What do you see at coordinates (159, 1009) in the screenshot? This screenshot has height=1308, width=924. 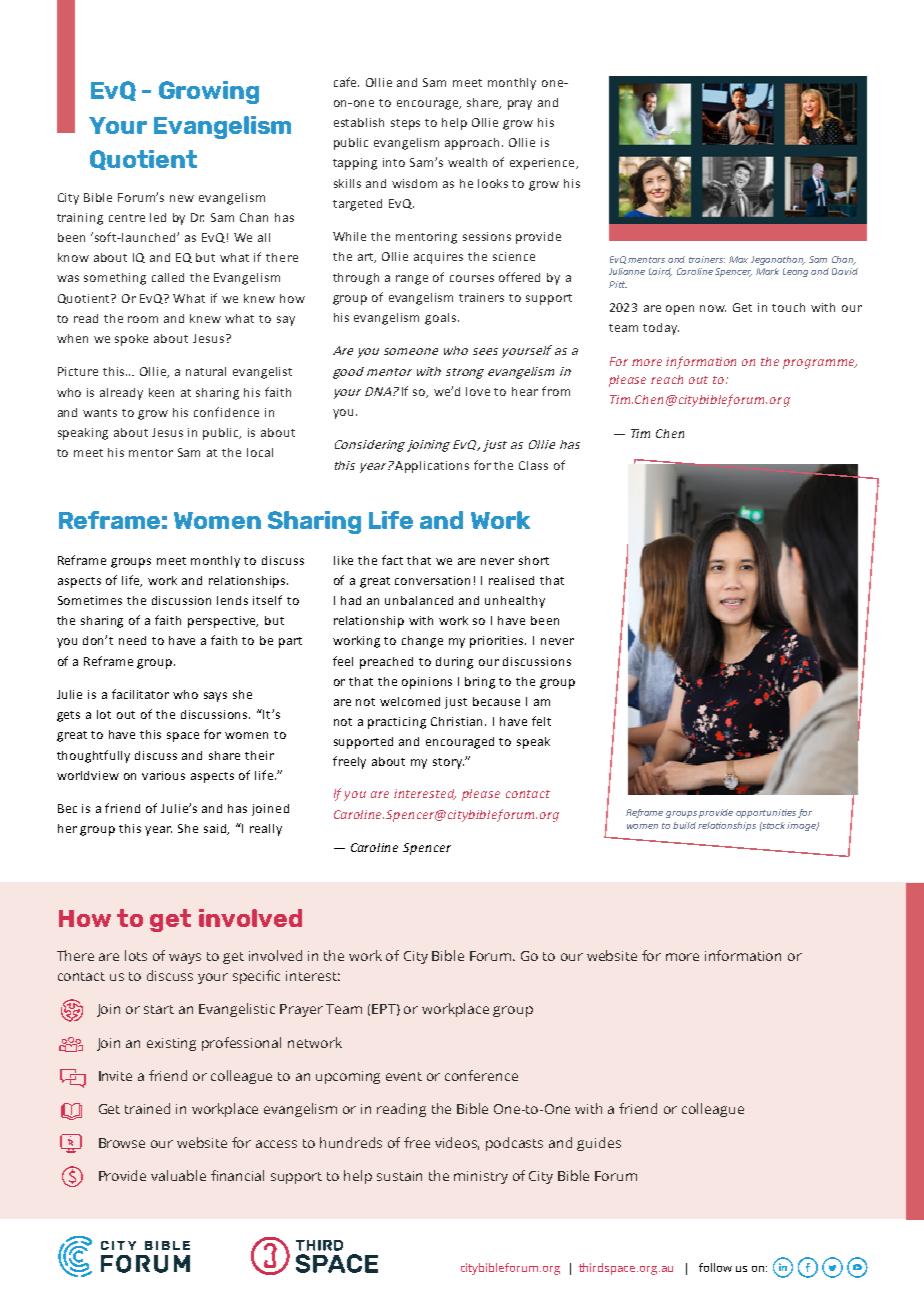 I see `start` at bounding box center [159, 1009].
